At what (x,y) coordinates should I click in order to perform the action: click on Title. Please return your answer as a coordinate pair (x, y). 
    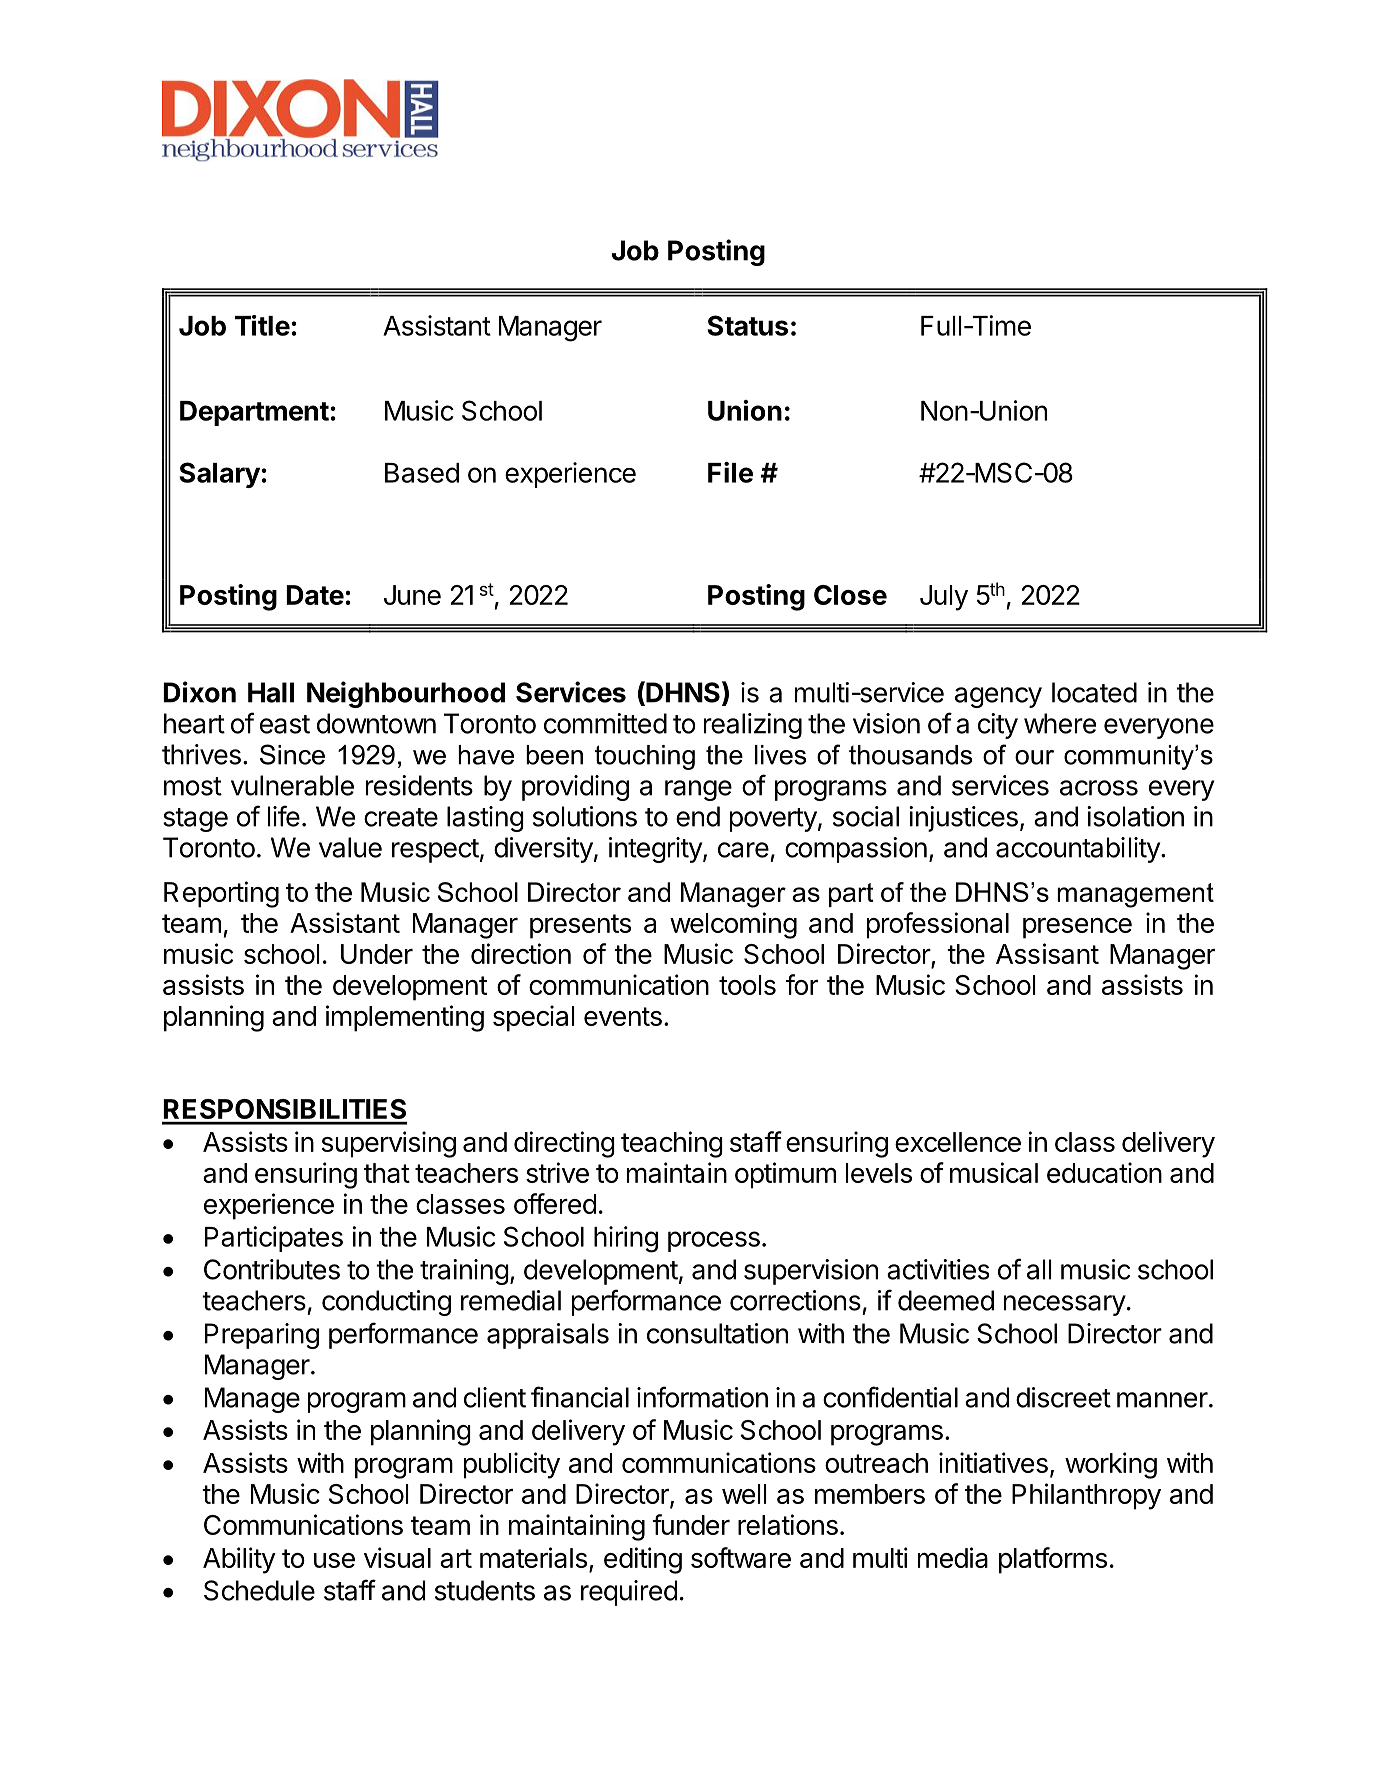
    Looking at the image, I should click on (262, 325).
